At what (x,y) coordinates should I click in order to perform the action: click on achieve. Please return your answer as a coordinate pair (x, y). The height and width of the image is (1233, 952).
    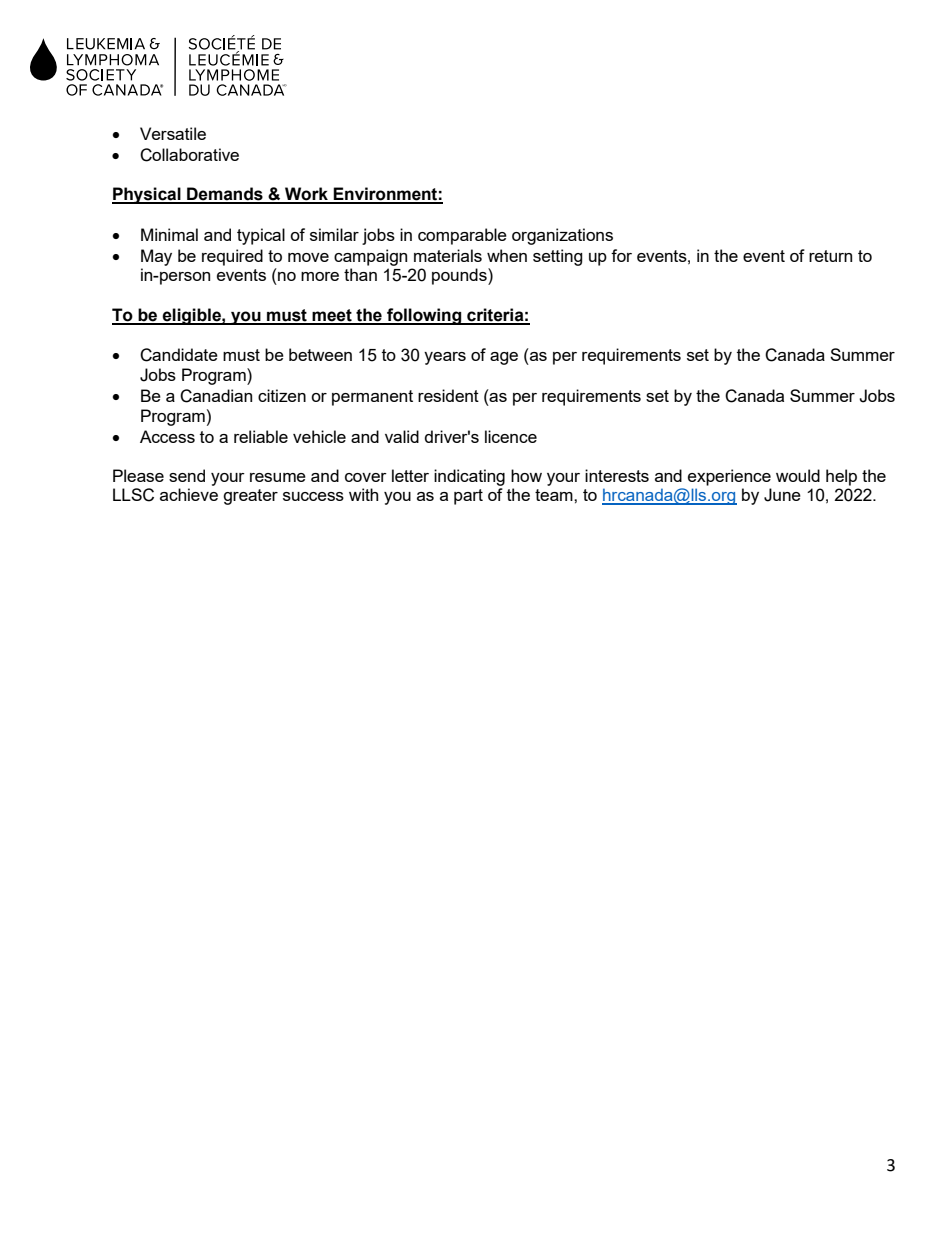
    Looking at the image, I should click on (189, 494).
